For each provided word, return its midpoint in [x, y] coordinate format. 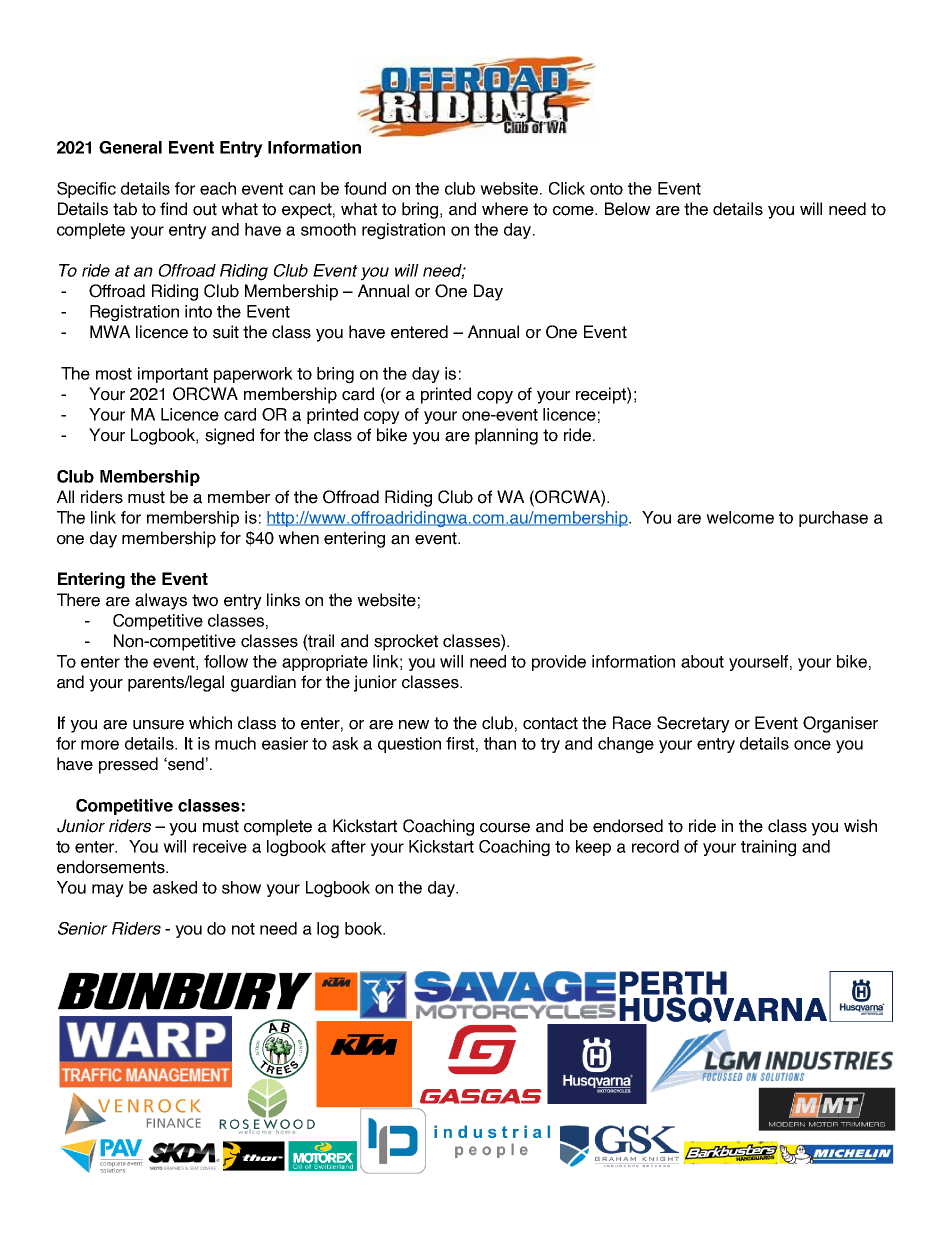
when [298, 538]
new [414, 725]
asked [175, 887]
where [505, 209]
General [130, 147]
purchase [833, 519]
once [812, 745]
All [65, 496]
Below [627, 209]
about [702, 661]
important [173, 375]
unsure [158, 725]
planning [506, 436]
